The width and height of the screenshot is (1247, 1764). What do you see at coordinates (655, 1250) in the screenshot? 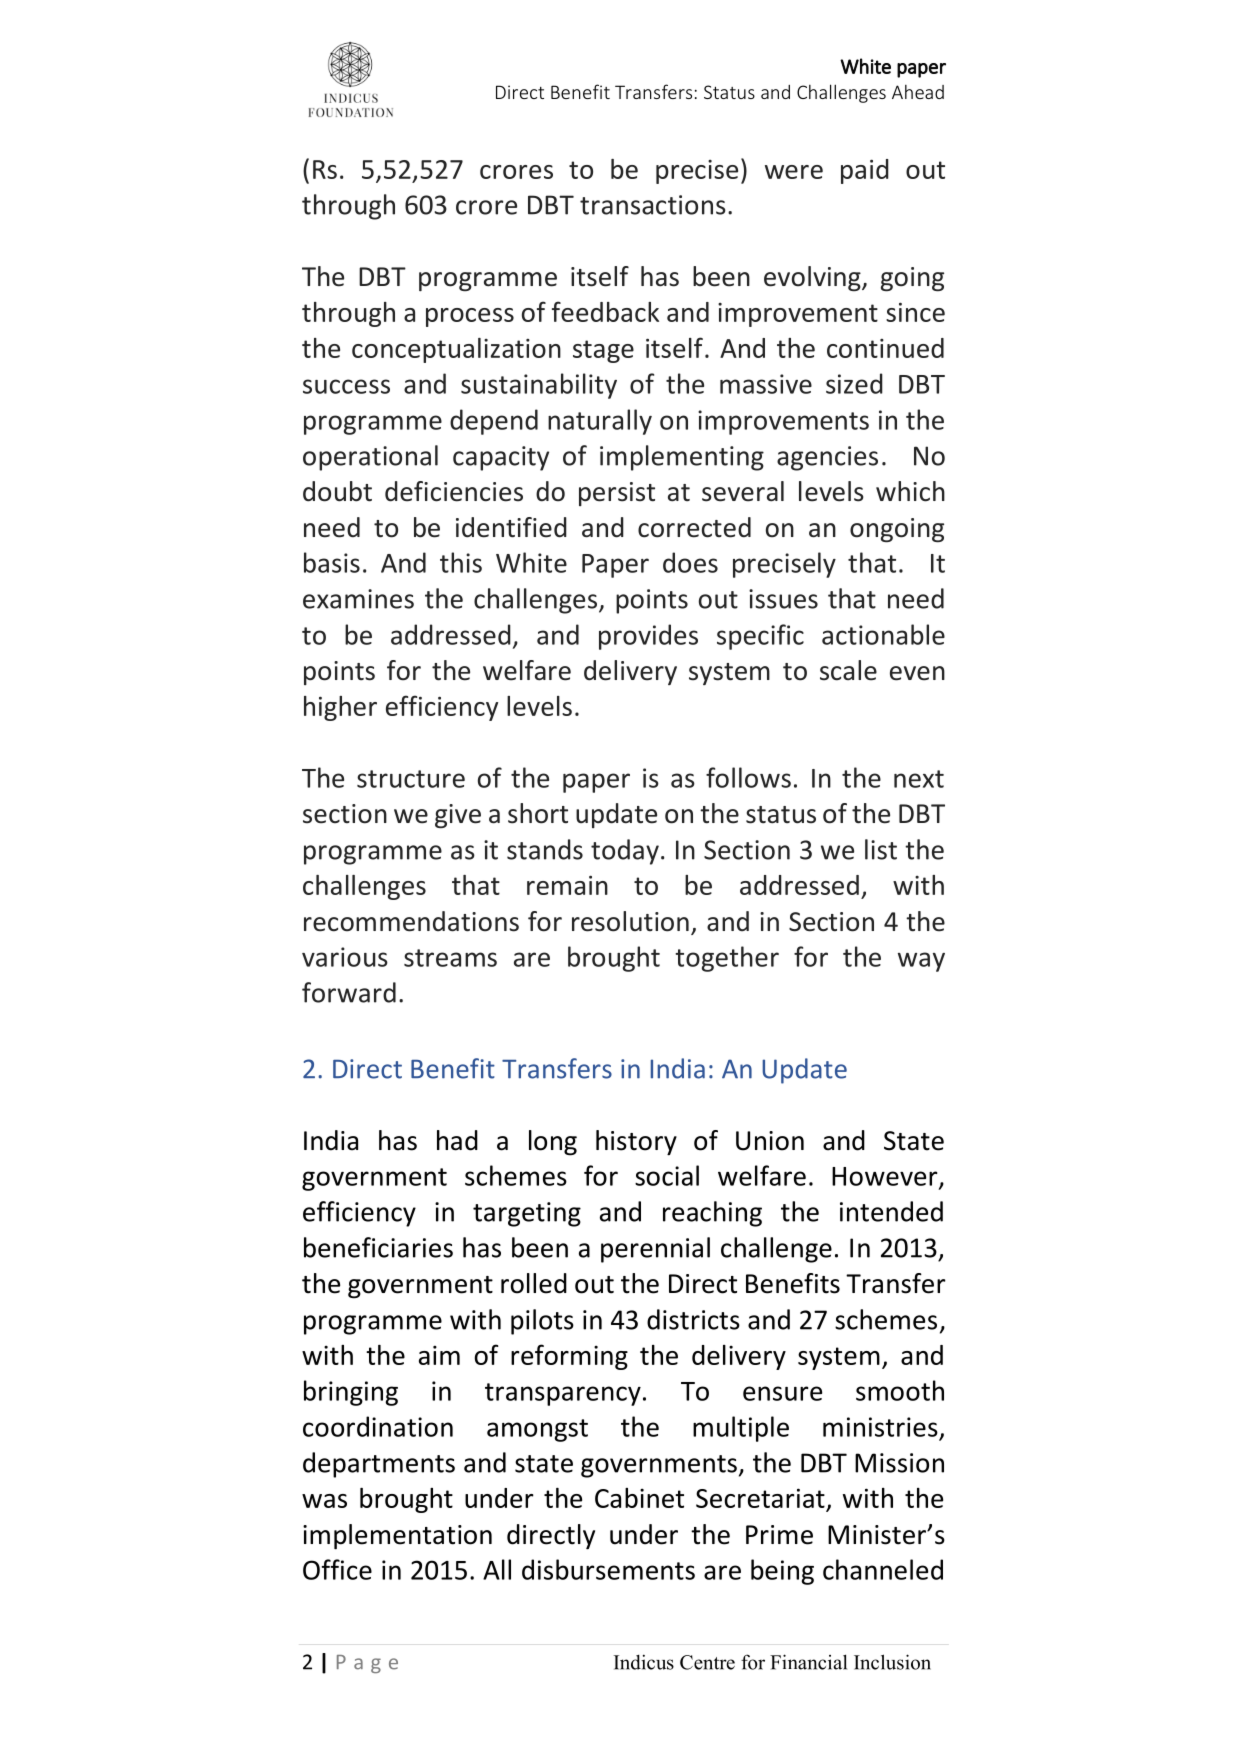
I see `perennial` at bounding box center [655, 1250].
